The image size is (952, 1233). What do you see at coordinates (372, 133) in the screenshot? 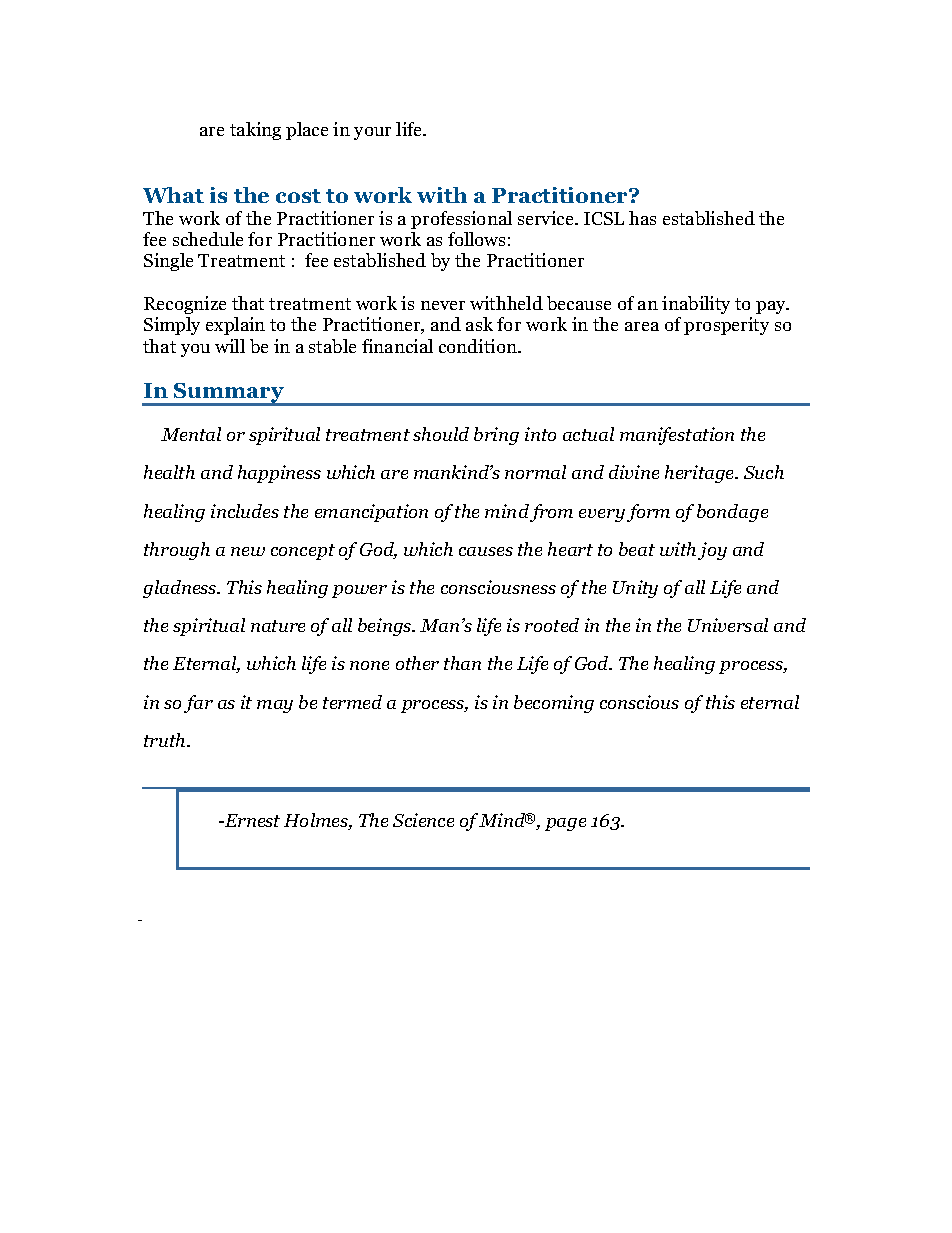
I see `your` at bounding box center [372, 133].
